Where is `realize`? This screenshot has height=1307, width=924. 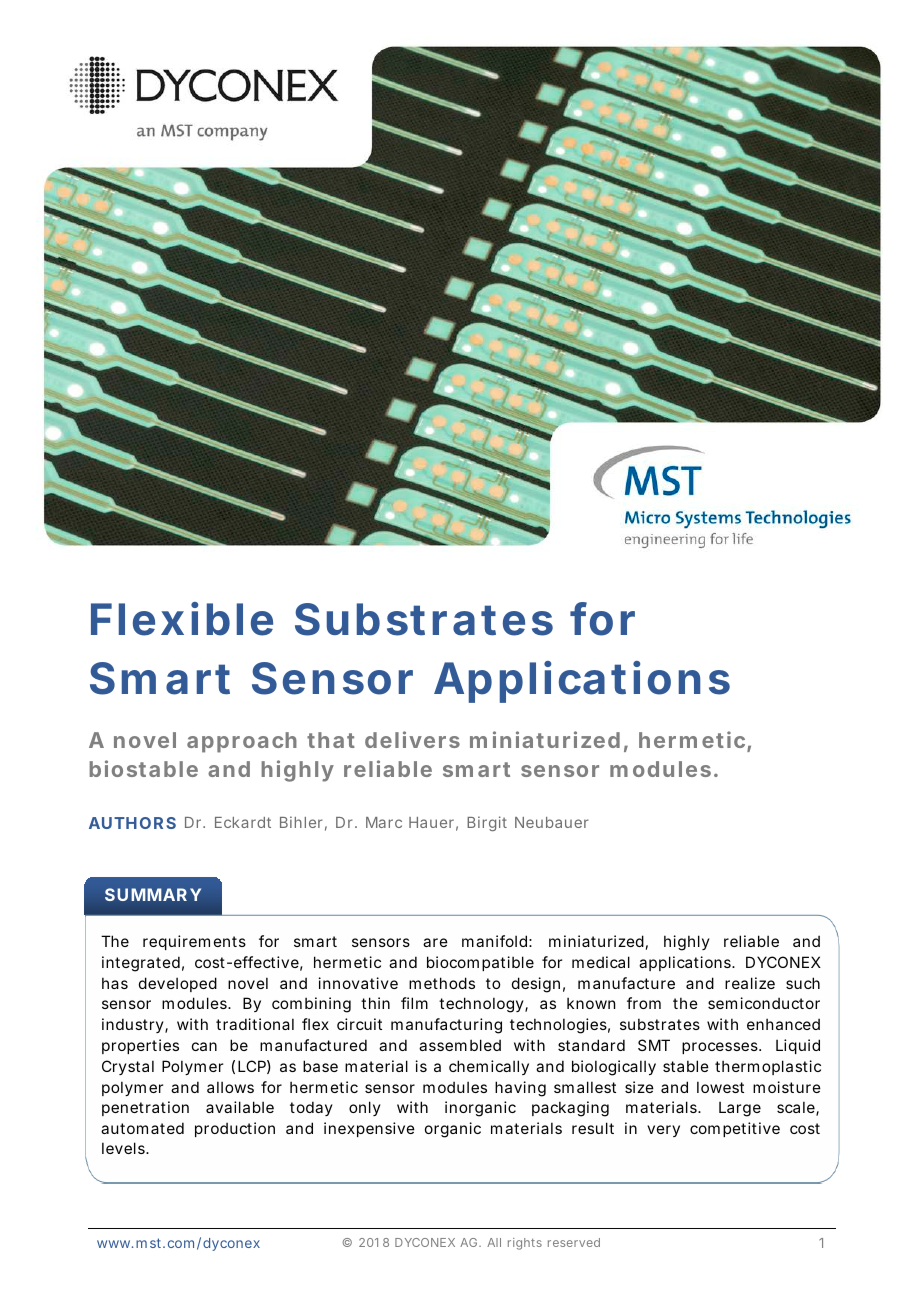
realize is located at coordinates (750, 983).
